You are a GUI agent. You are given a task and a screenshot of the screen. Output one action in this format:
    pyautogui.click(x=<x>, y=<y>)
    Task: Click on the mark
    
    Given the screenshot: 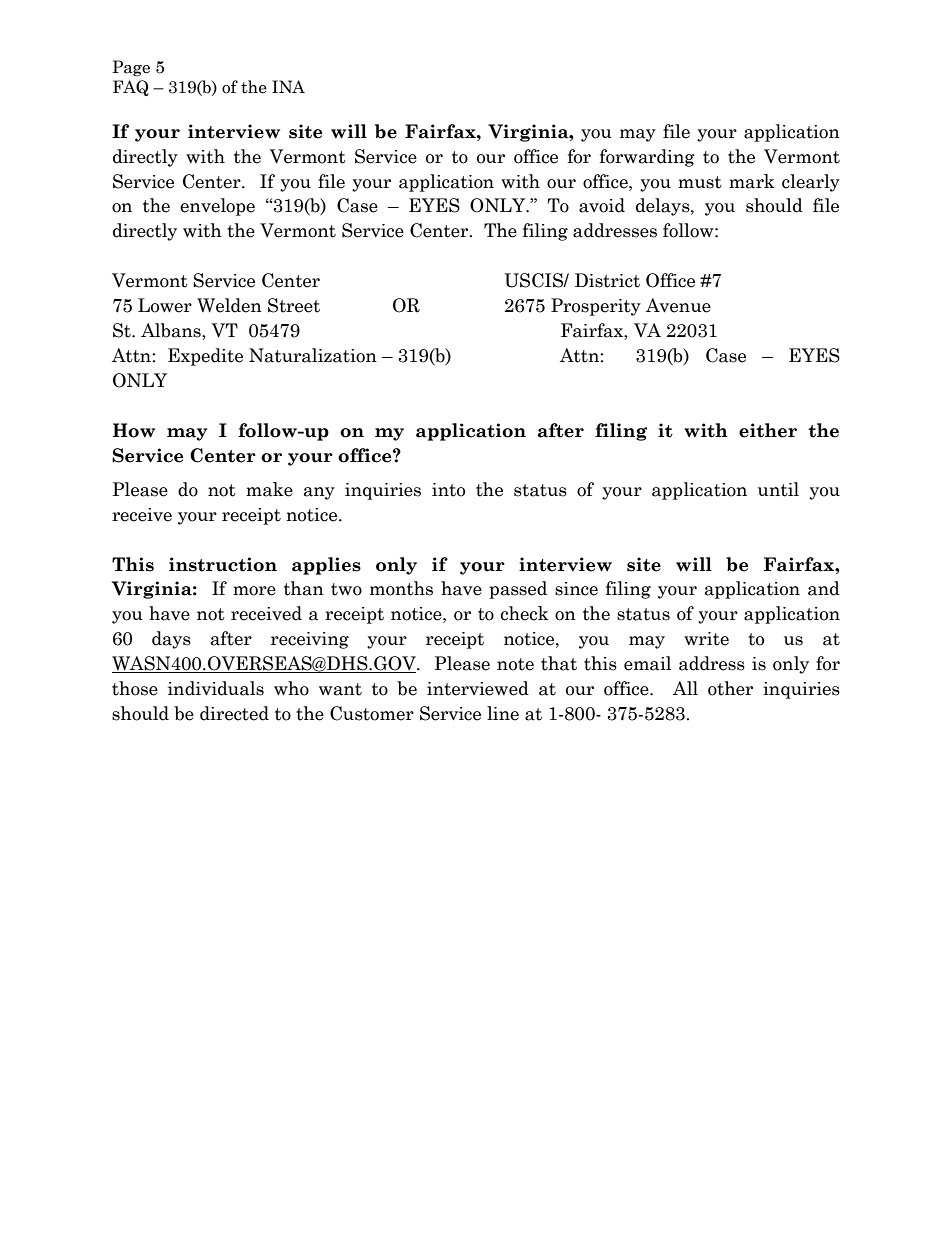 What is the action you would take?
    pyautogui.click(x=752, y=181)
